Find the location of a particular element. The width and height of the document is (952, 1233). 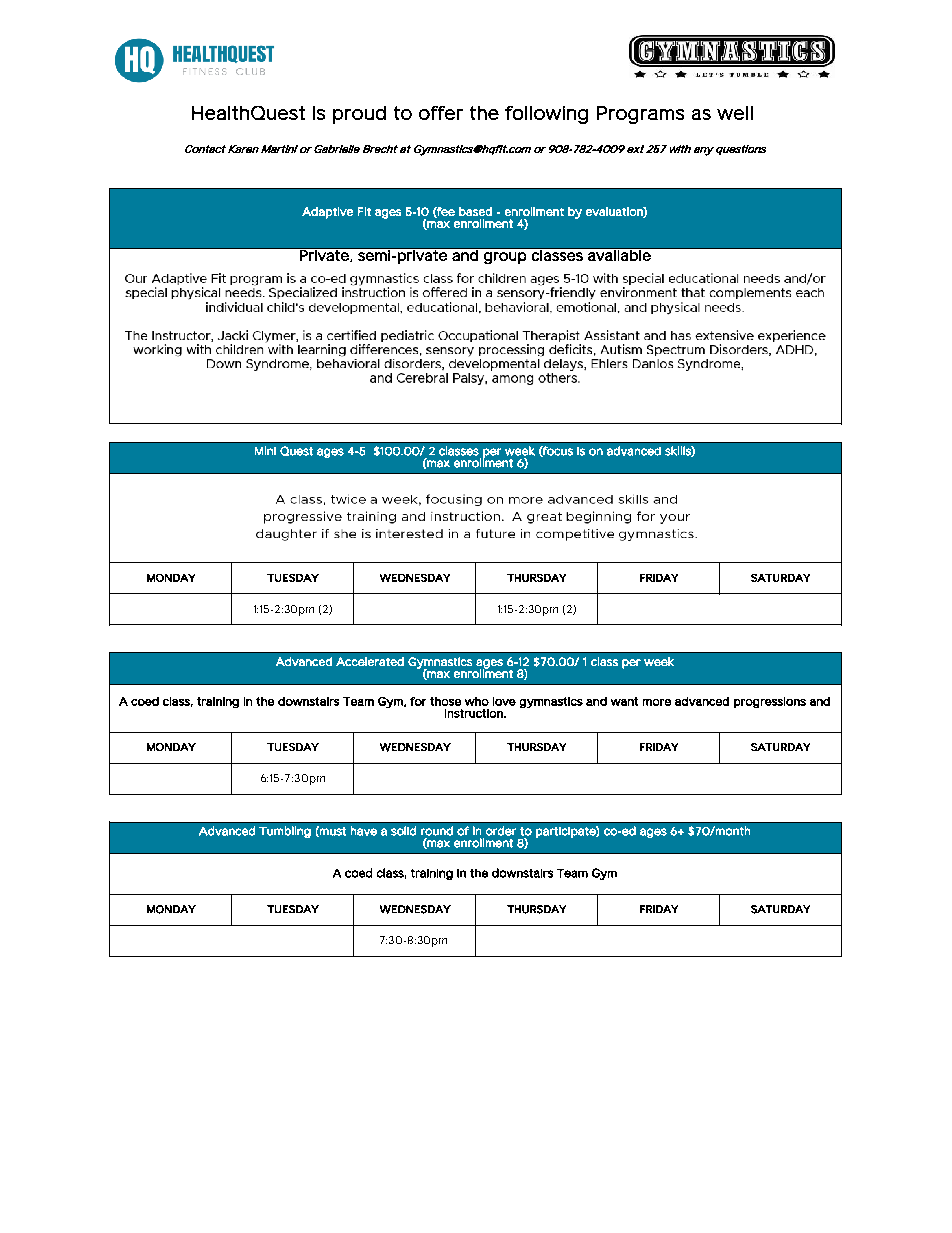

following is located at coordinates (546, 115).
